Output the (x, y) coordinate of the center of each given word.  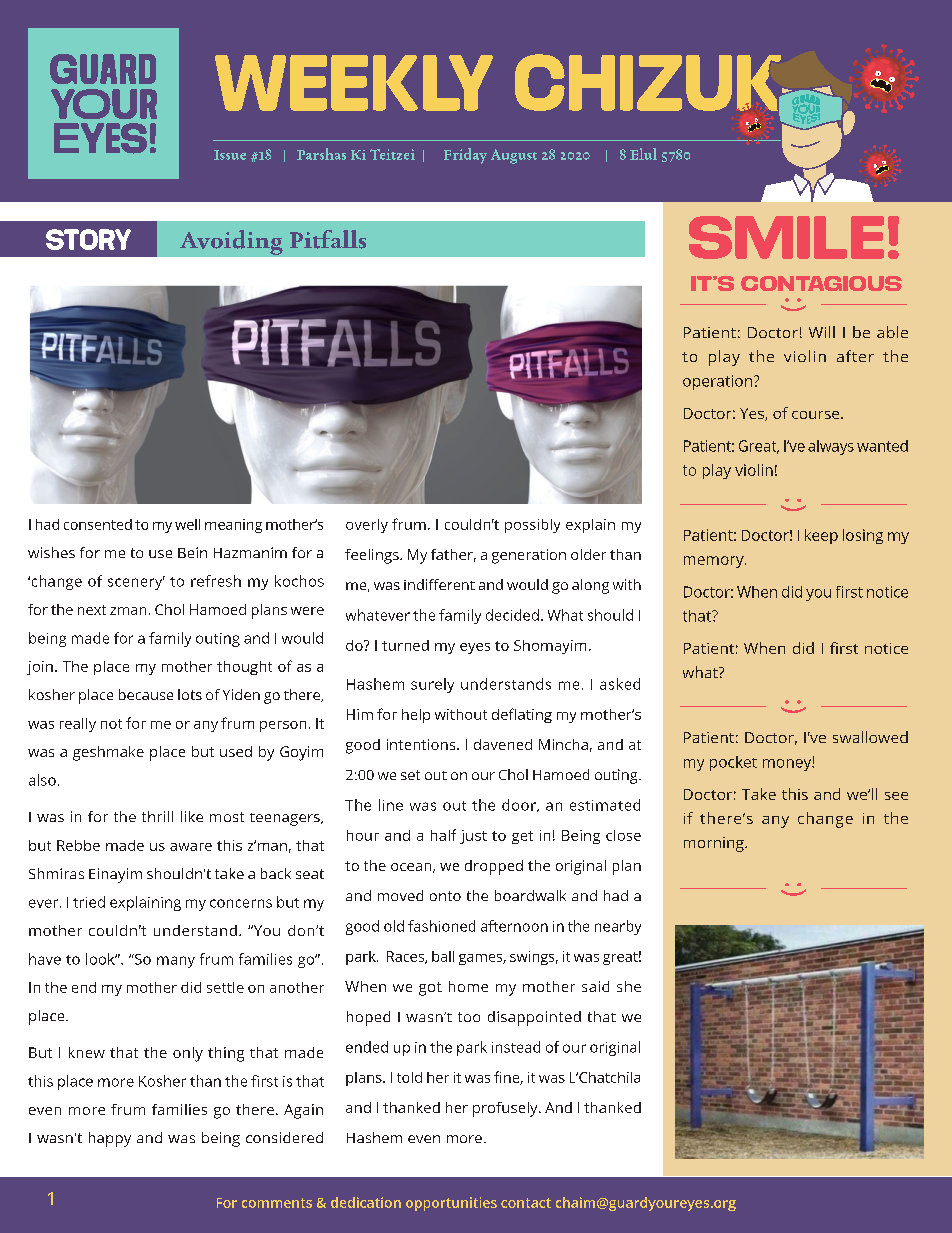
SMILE (786, 237)
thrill (157, 816)
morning (715, 844)
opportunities (451, 1204)
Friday (465, 156)
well (187, 524)
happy (110, 1139)
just (473, 837)
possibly (532, 526)
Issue (230, 155)
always (831, 447)
